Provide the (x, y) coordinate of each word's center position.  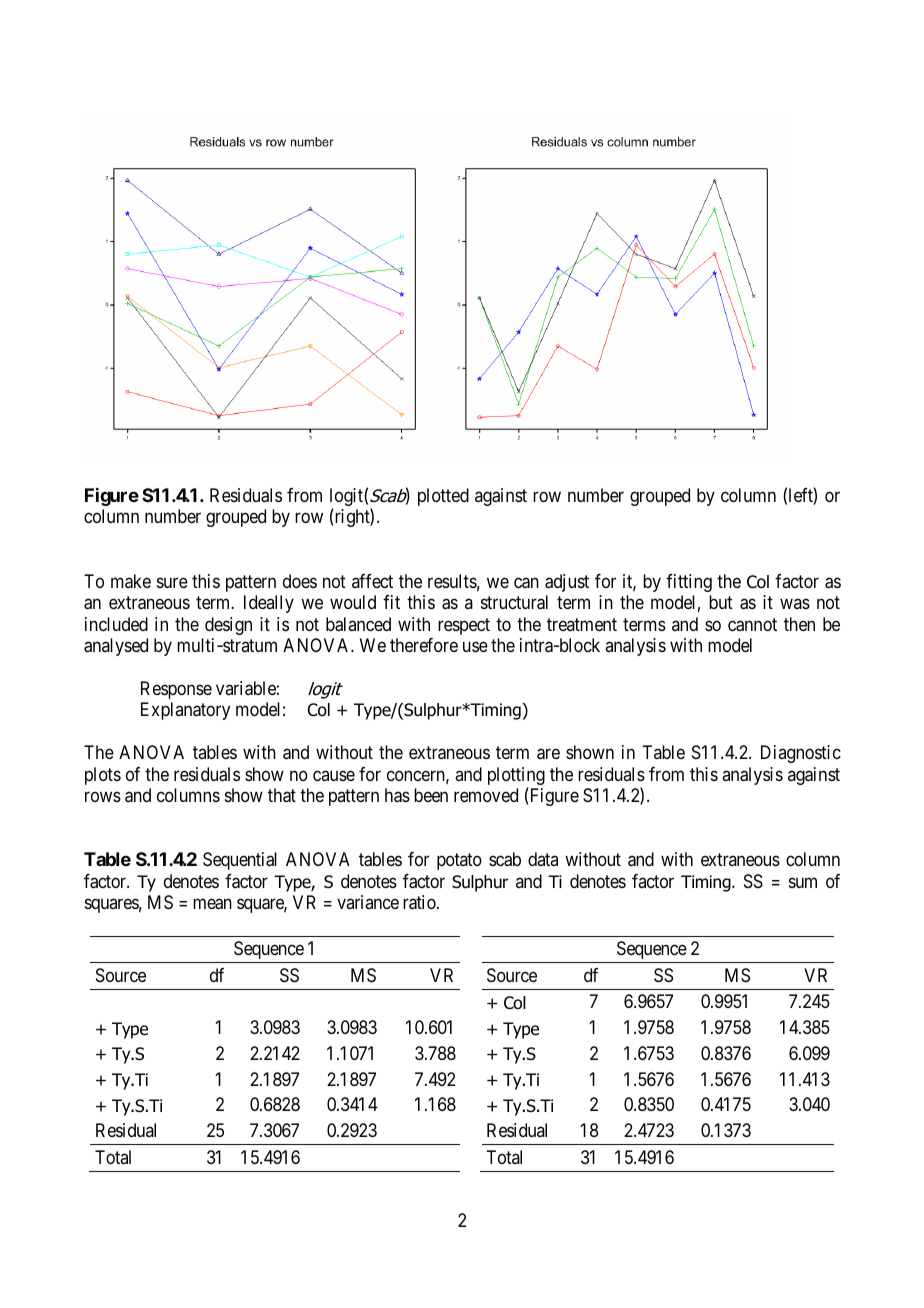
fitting (689, 583)
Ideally (269, 604)
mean (212, 904)
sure (172, 582)
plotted (443, 497)
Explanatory (185, 711)
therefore (424, 645)
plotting (516, 777)
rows (103, 796)
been (431, 795)
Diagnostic (801, 754)
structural (514, 602)
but (721, 602)
